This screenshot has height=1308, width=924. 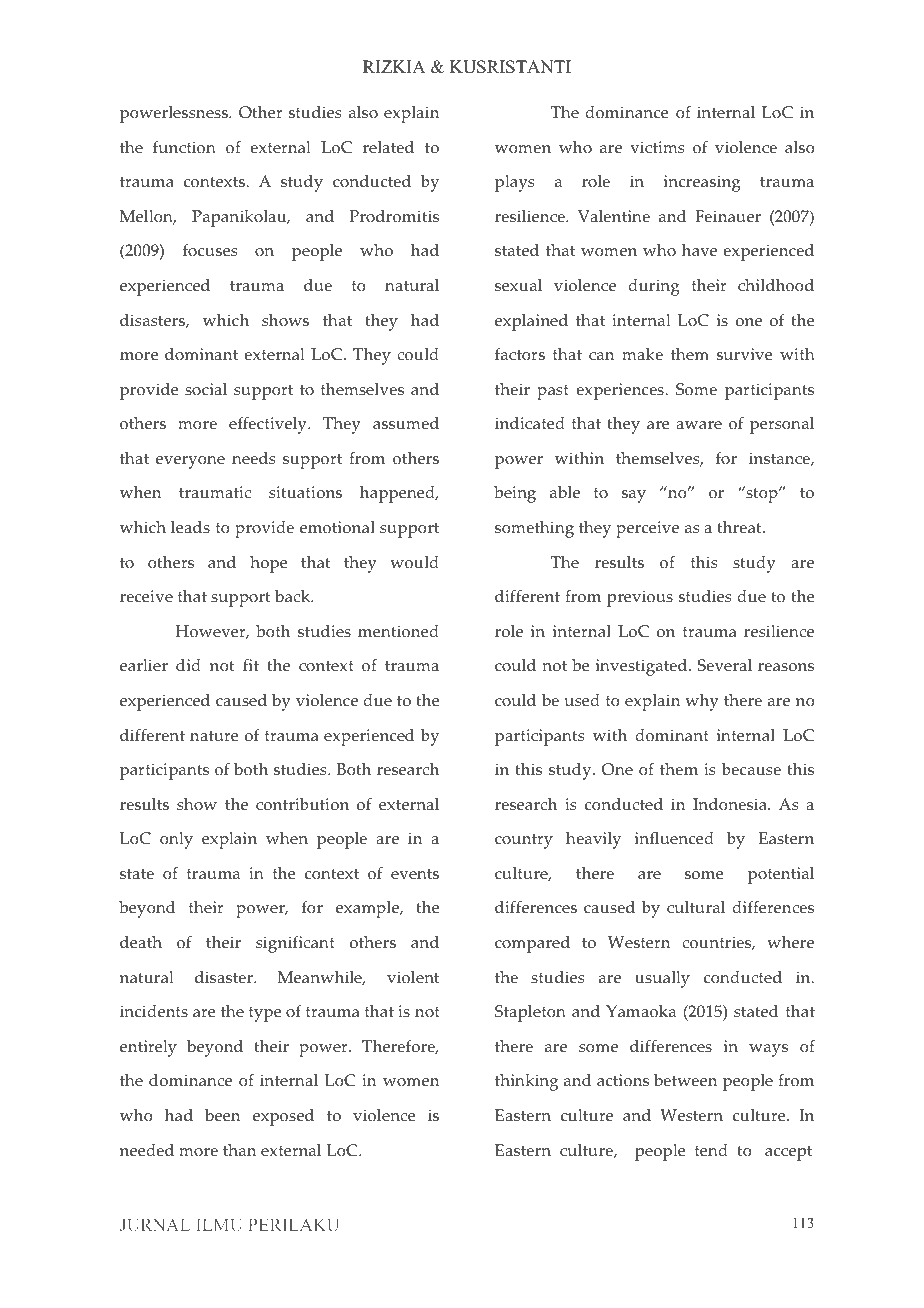 I want to click on being, so click(x=515, y=494).
